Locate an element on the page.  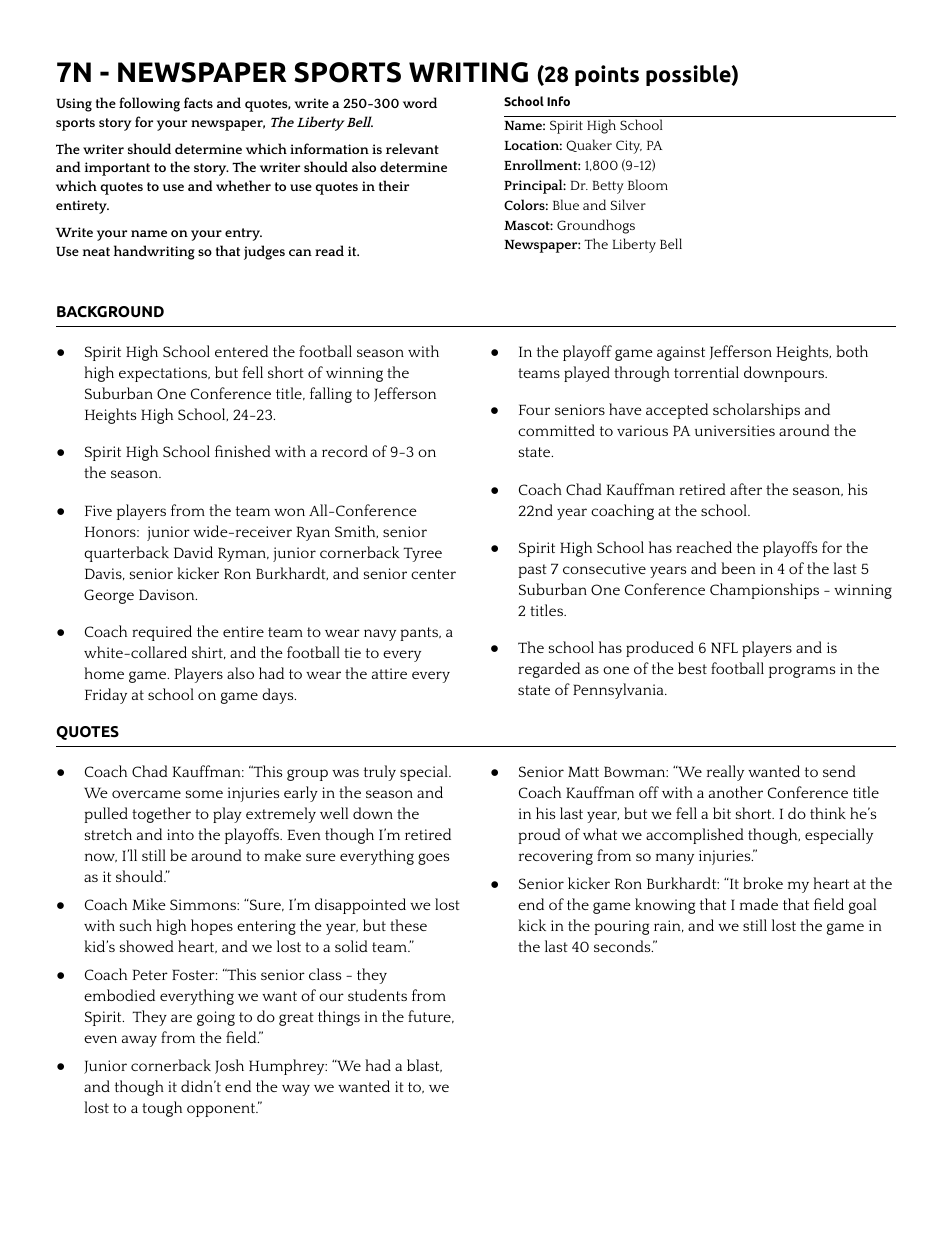
Four is located at coordinates (534, 409).
